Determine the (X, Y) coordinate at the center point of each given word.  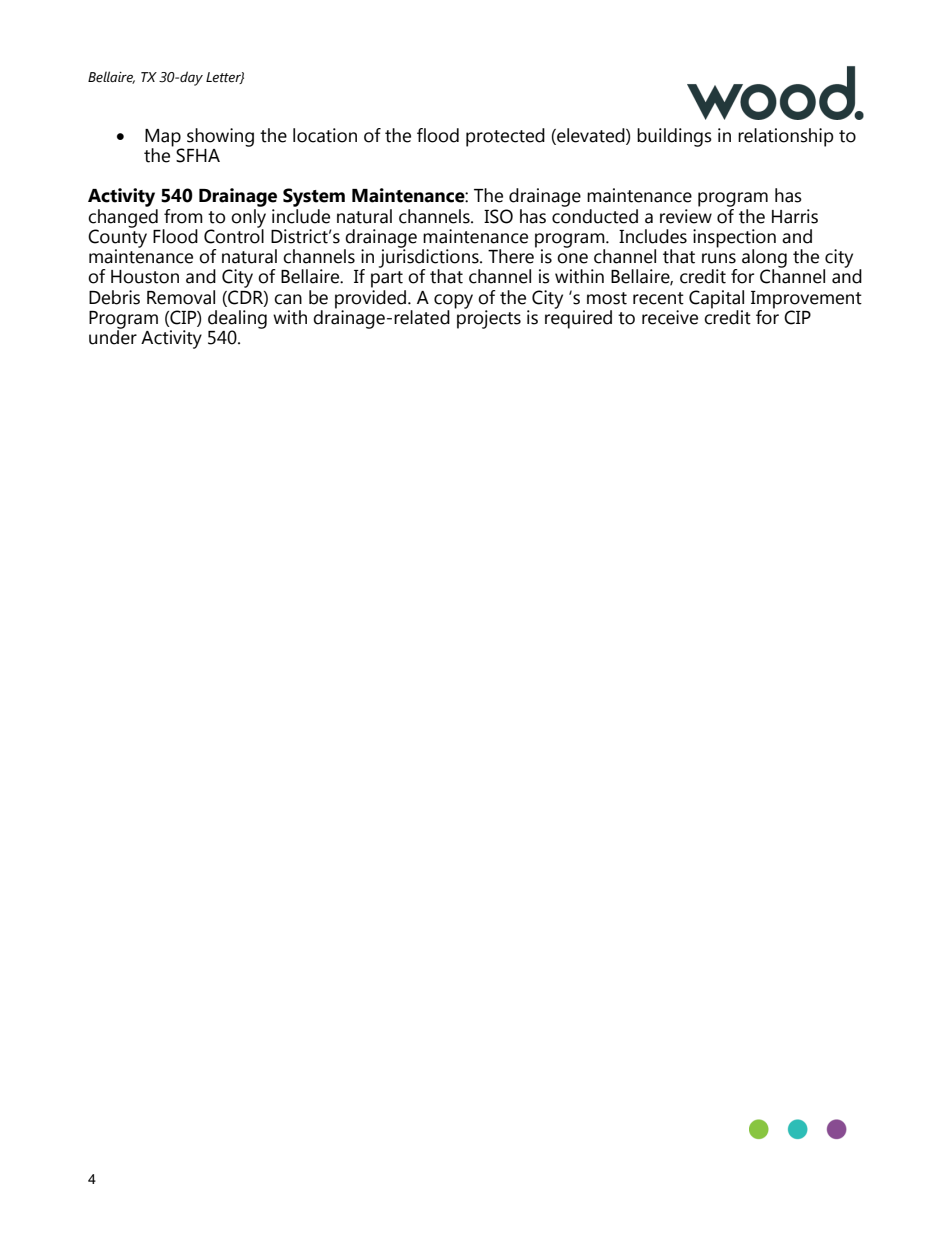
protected (505, 137)
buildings (674, 137)
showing (220, 137)
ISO (498, 216)
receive (670, 317)
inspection (734, 239)
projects (488, 318)
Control (234, 235)
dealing (237, 320)
